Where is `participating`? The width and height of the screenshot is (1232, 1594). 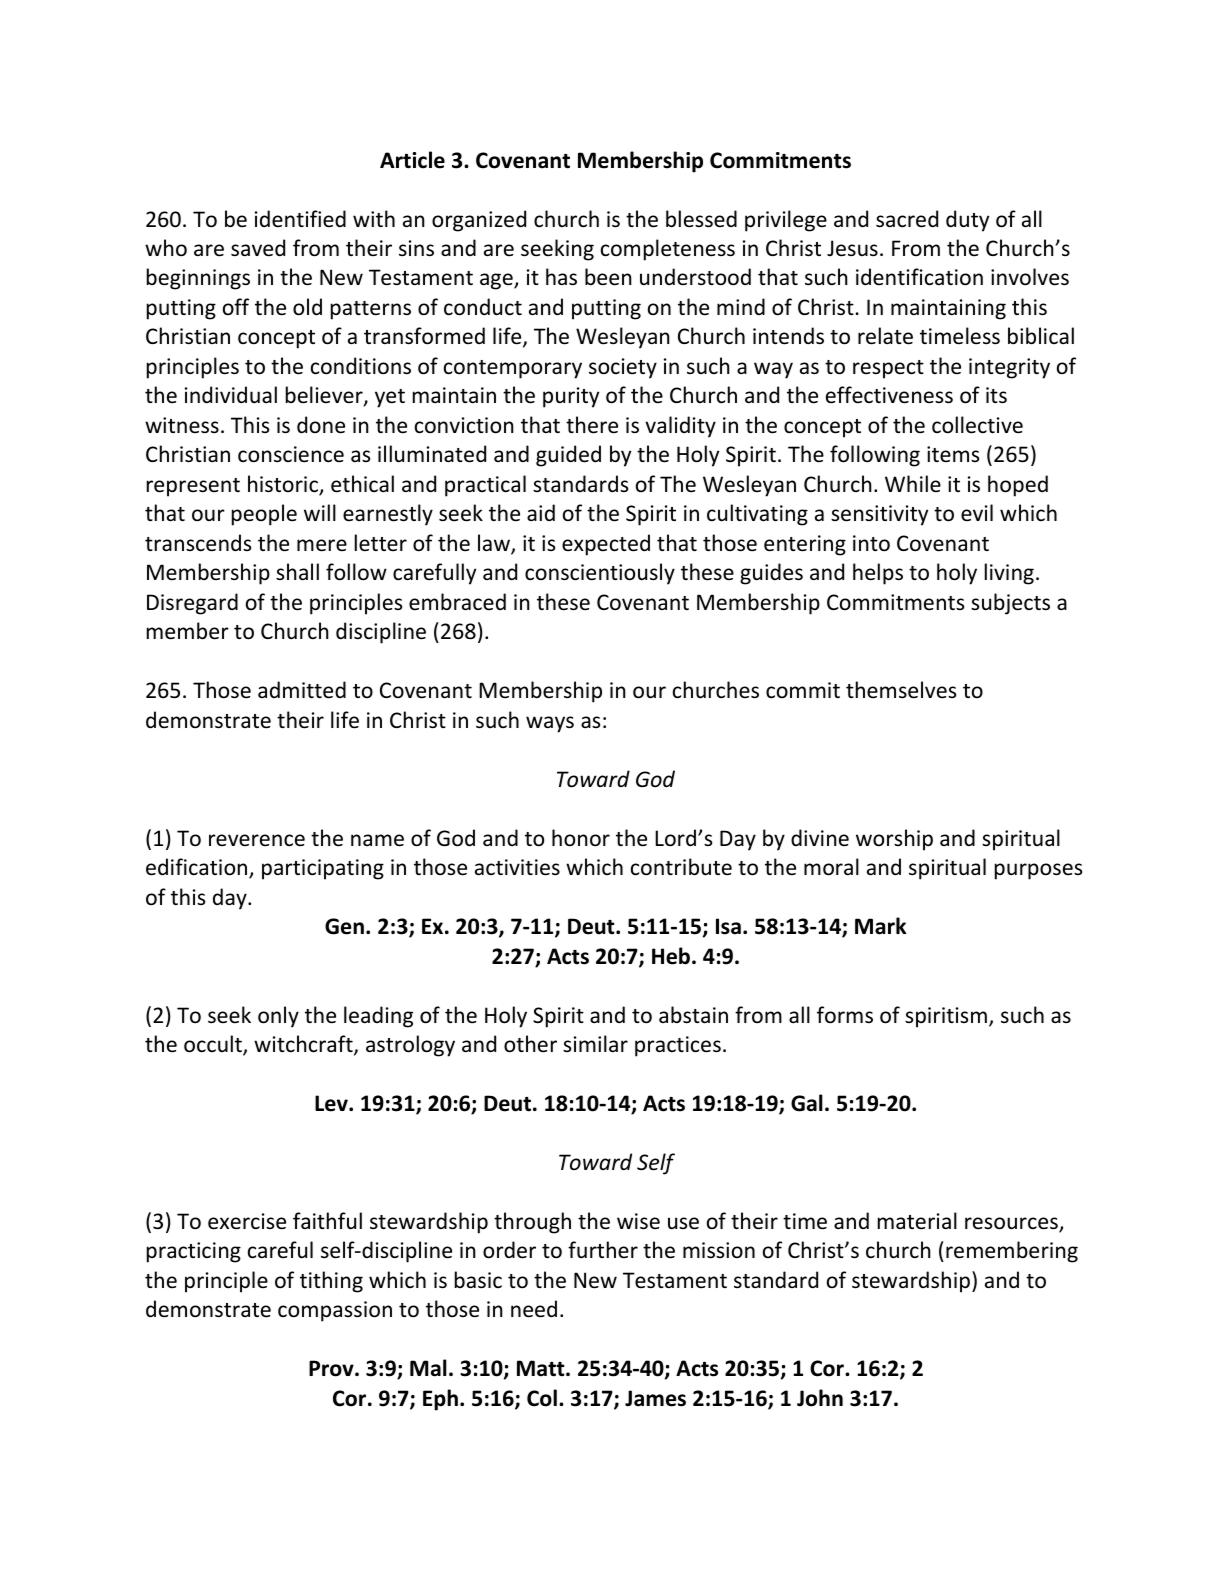 participating is located at coordinates (323, 869).
